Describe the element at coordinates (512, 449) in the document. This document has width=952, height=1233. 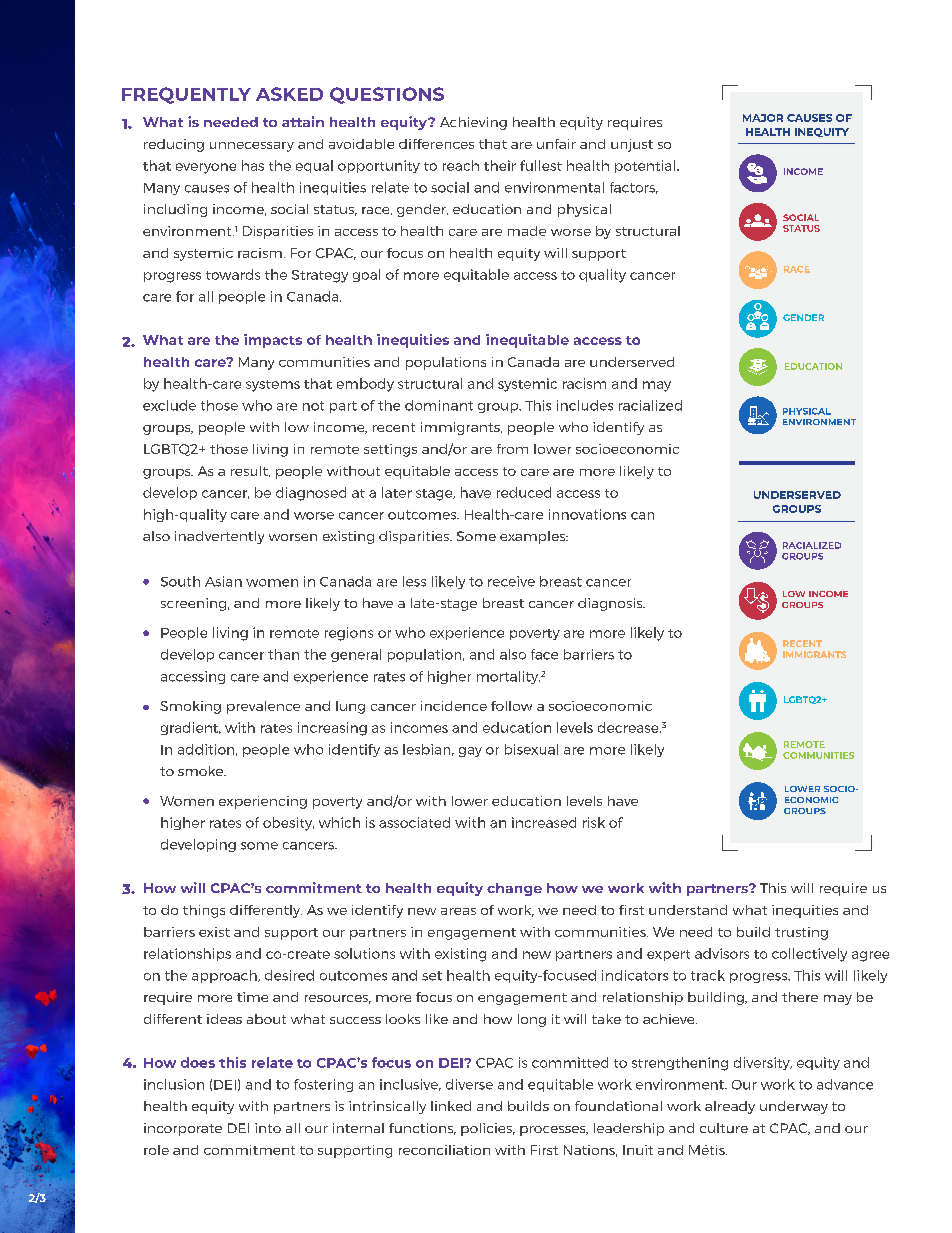
I see `from` at that location.
